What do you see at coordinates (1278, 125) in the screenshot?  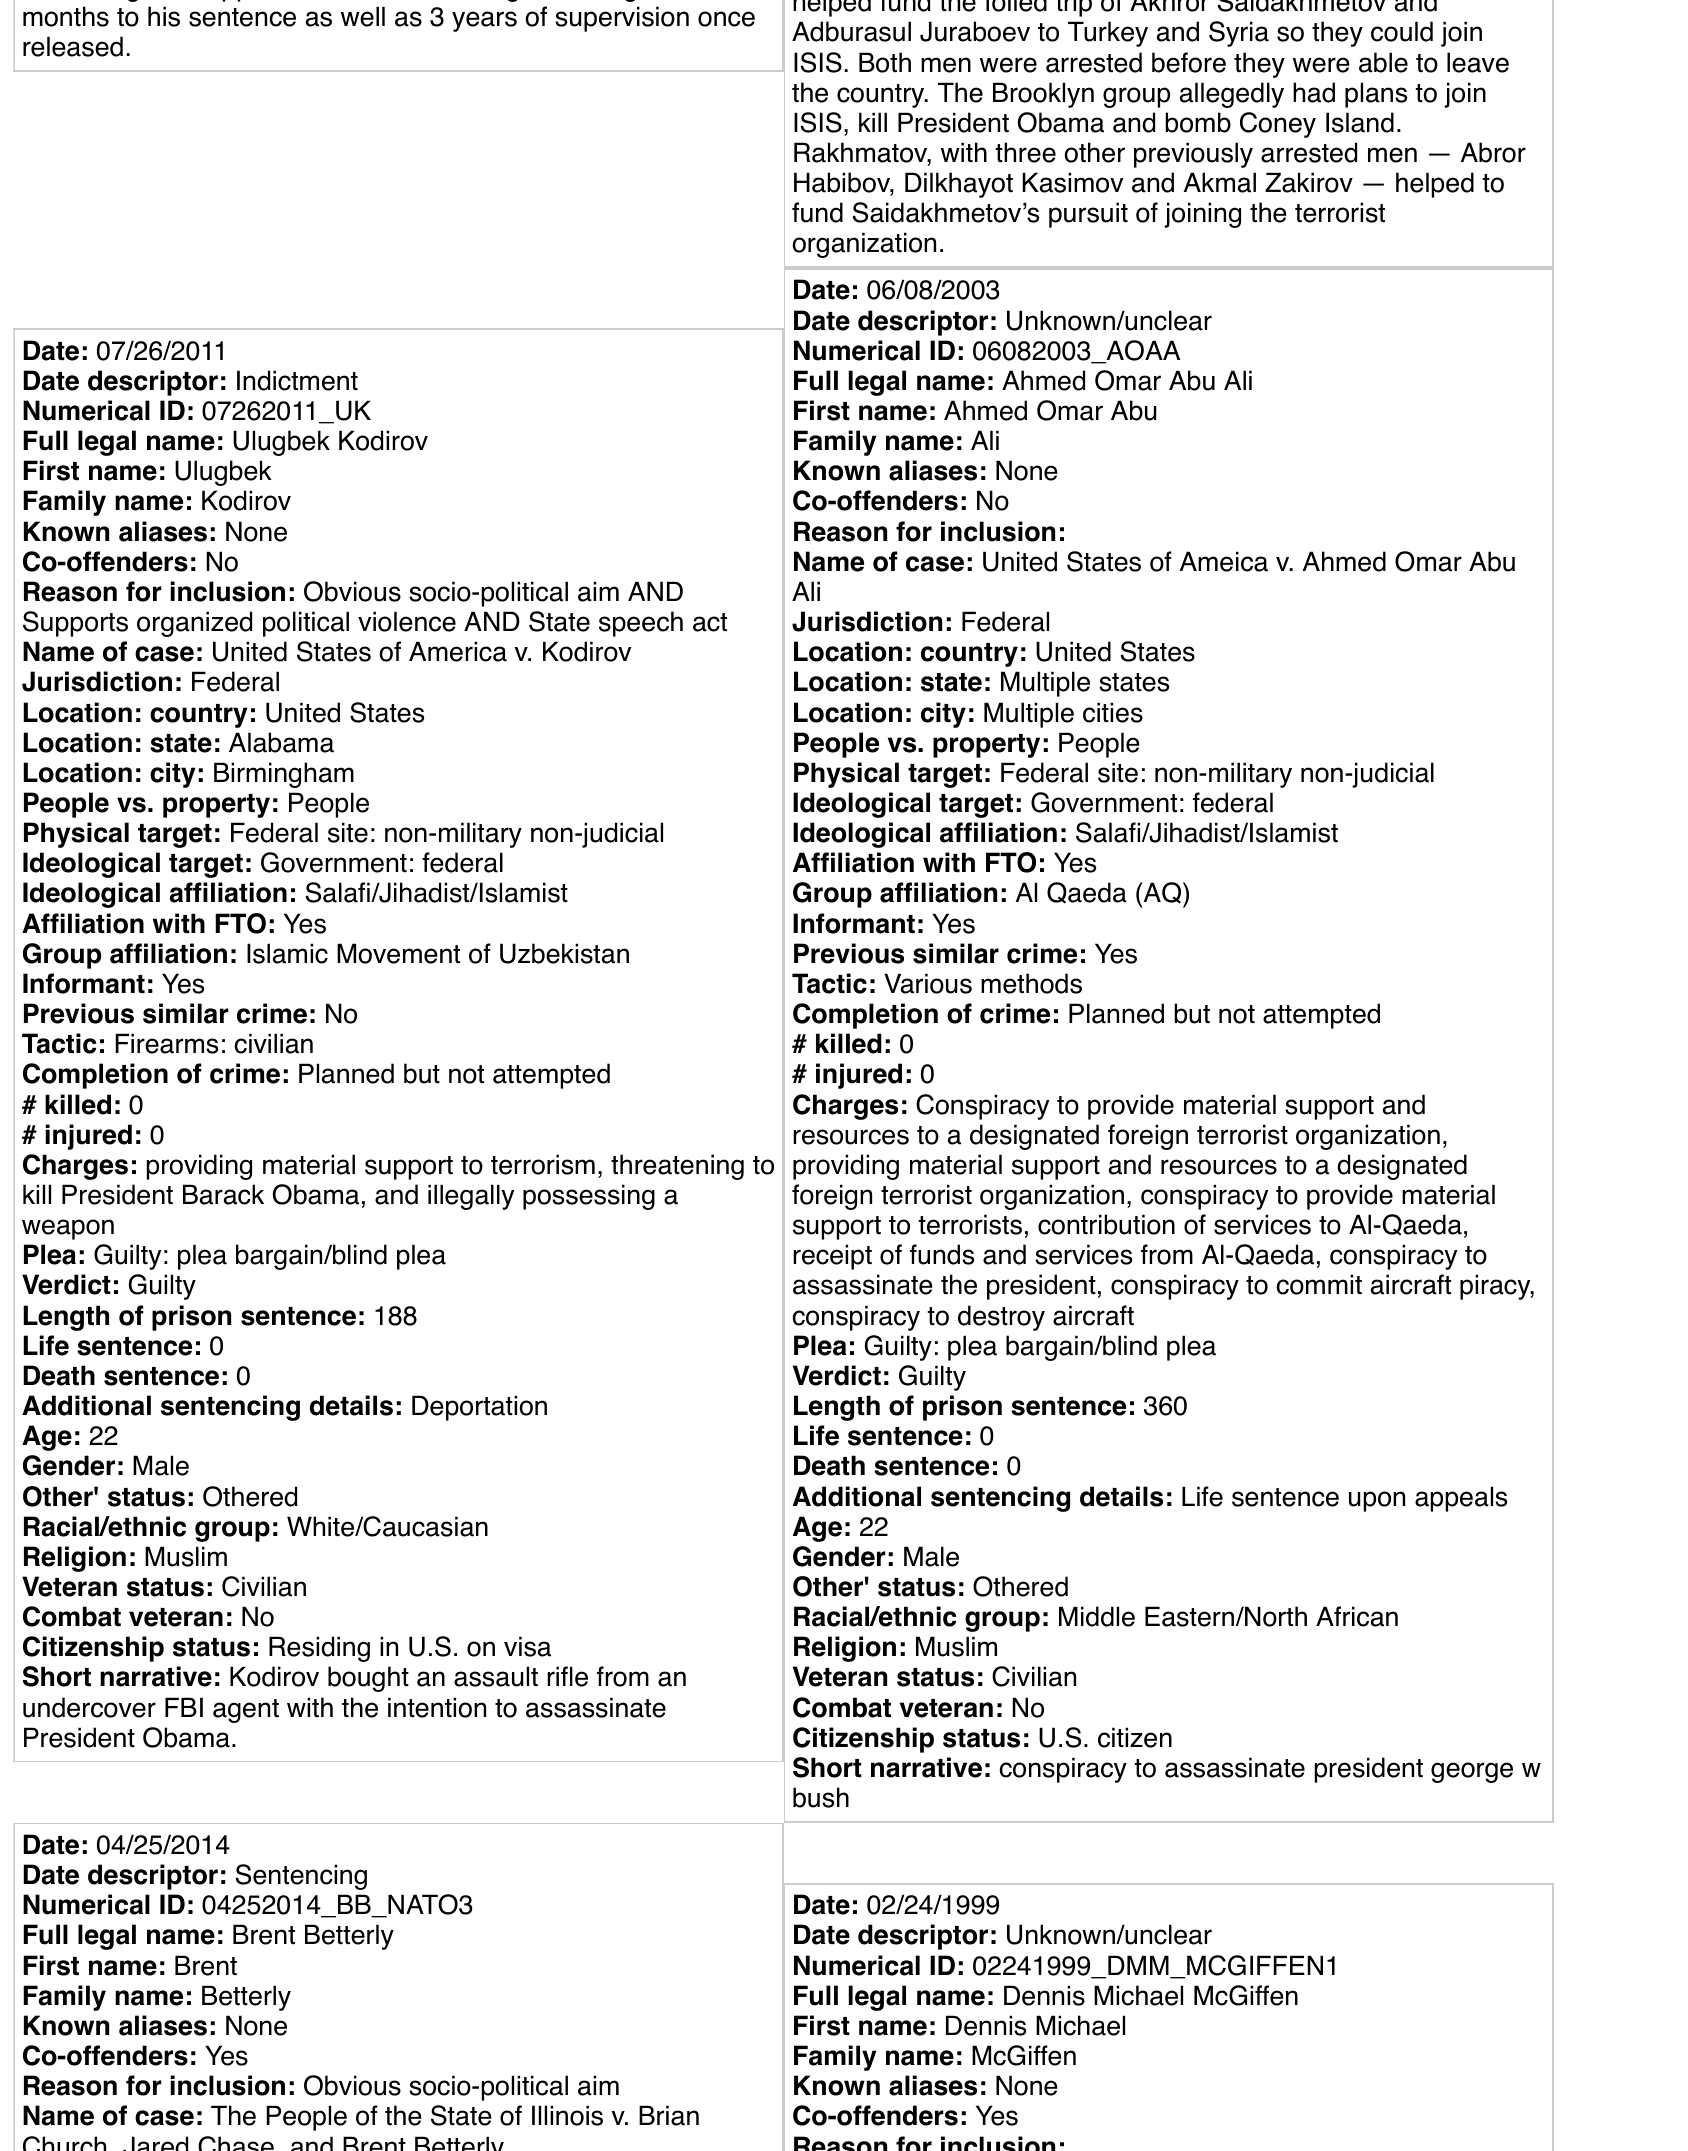 I see `Coney` at bounding box center [1278, 125].
